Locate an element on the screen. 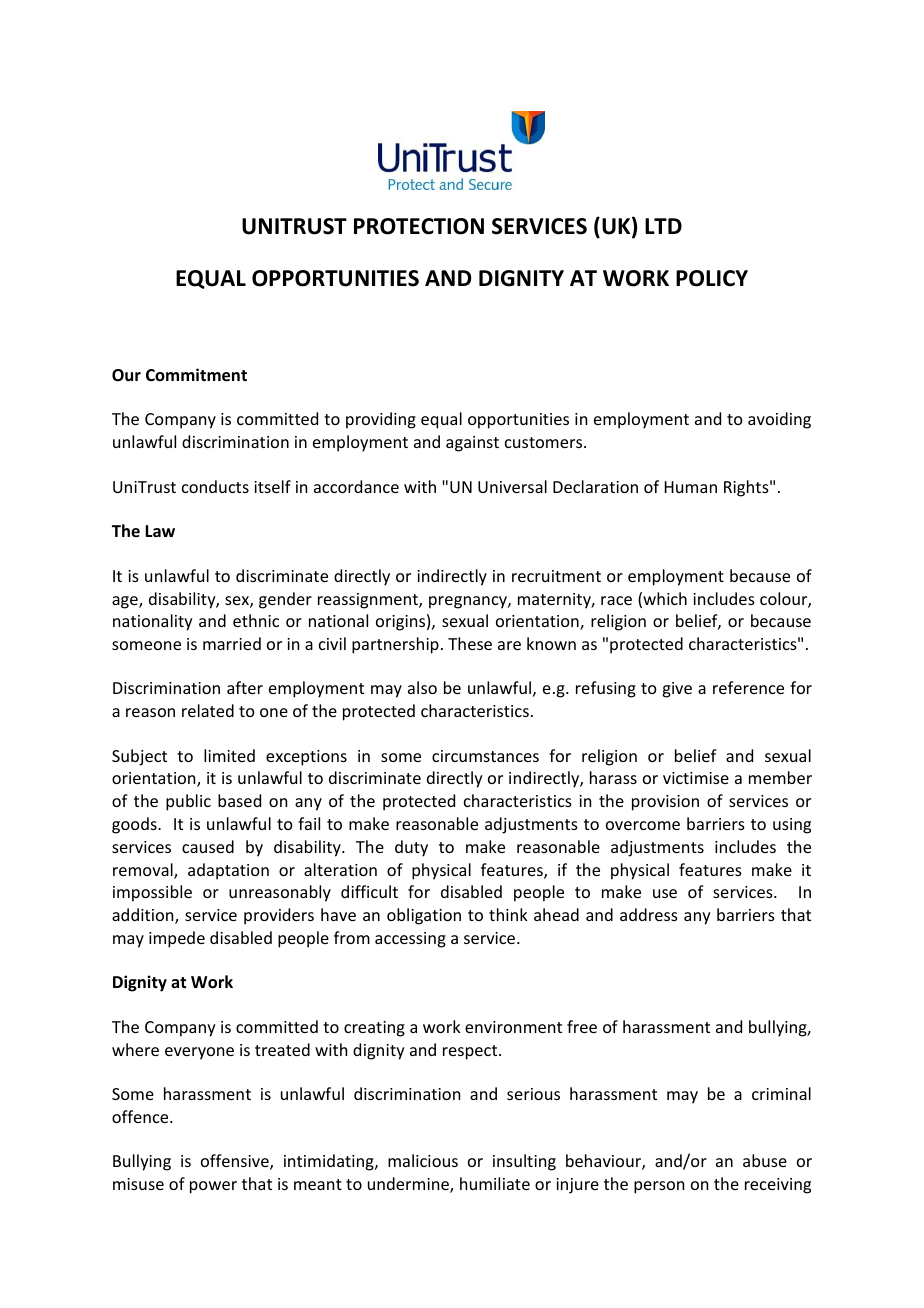 This screenshot has width=924, height=1308. offensive is located at coordinates (236, 1162).
